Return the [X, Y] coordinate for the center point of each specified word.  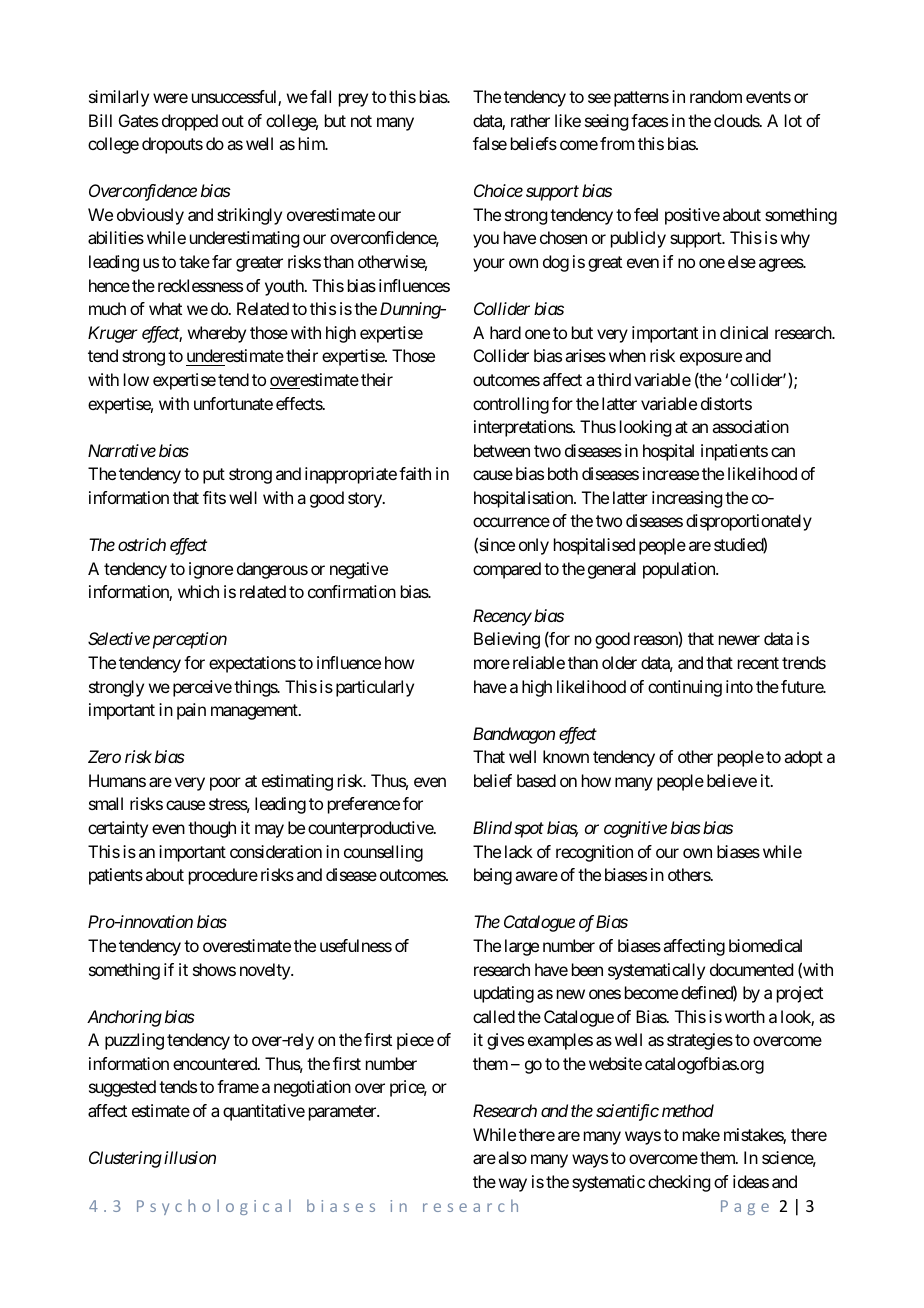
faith [415, 473]
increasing [687, 499]
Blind [492, 827]
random [716, 96]
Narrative [122, 450]
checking [679, 1183]
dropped [190, 122]
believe [732, 780]
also [512, 1157]
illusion [190, 1157]
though [212, 829]
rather [530, 120]
